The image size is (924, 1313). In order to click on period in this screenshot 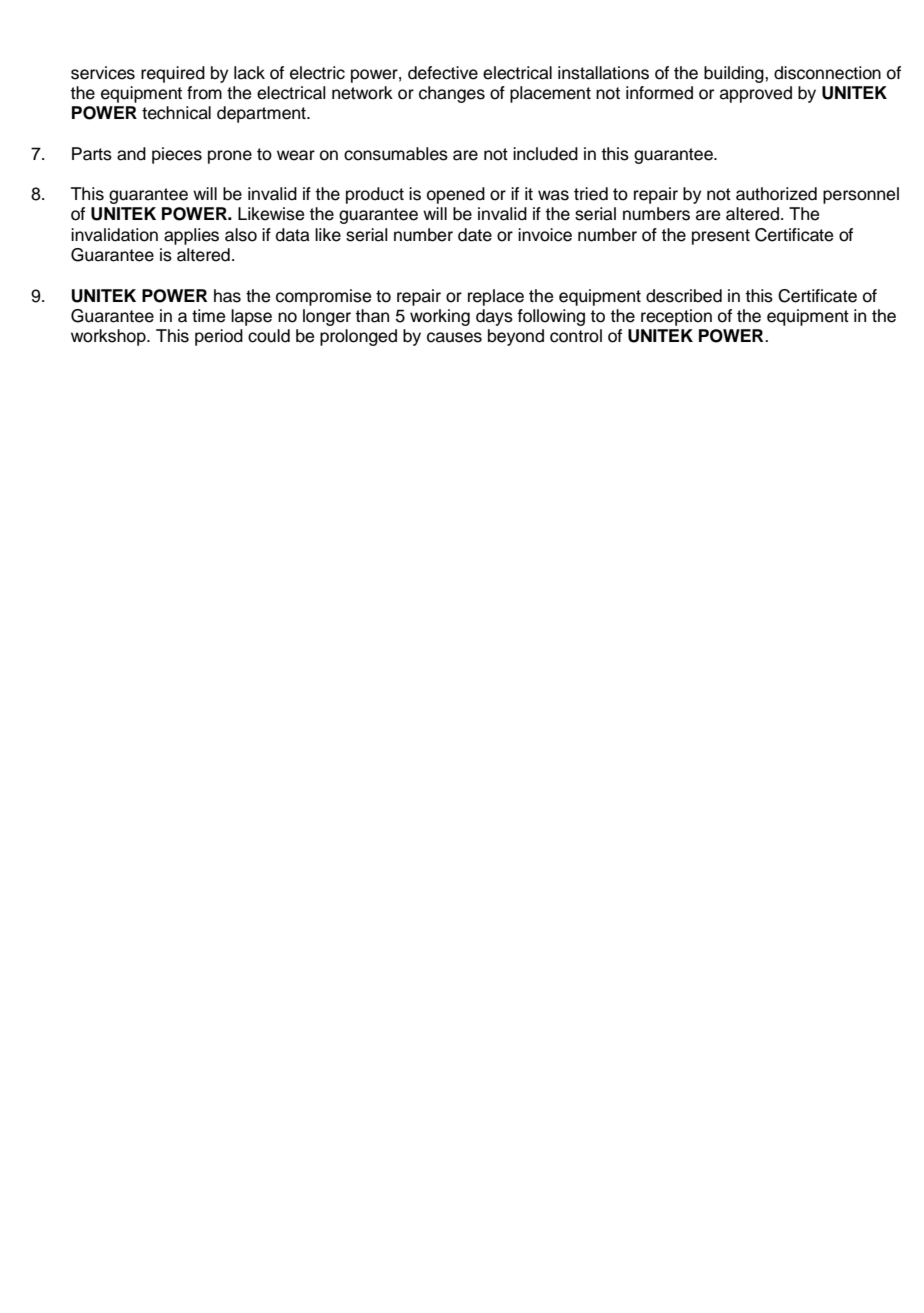, I will do `click(219, 337)`.
